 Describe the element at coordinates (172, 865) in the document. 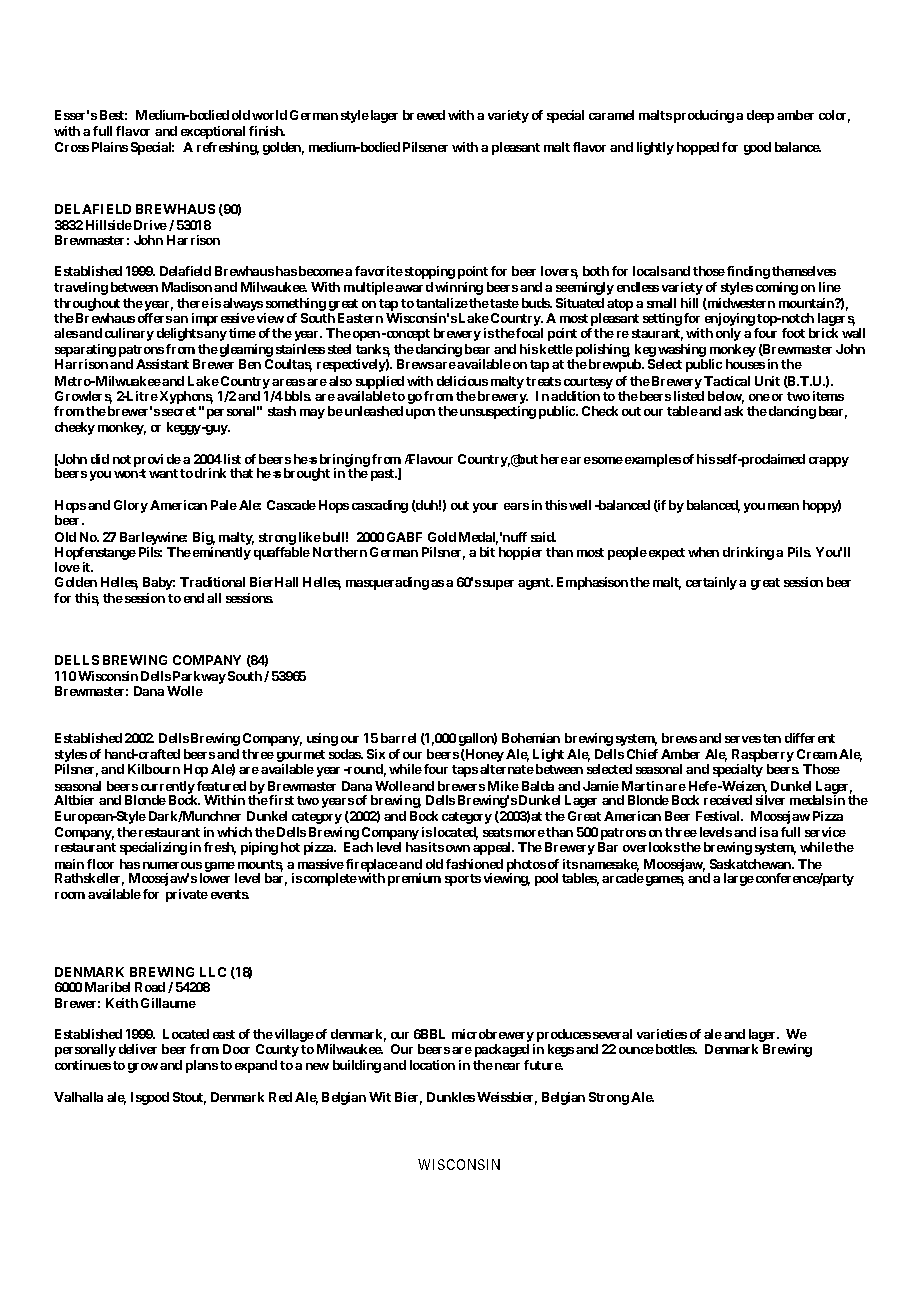

I see `numerous` at that location.
